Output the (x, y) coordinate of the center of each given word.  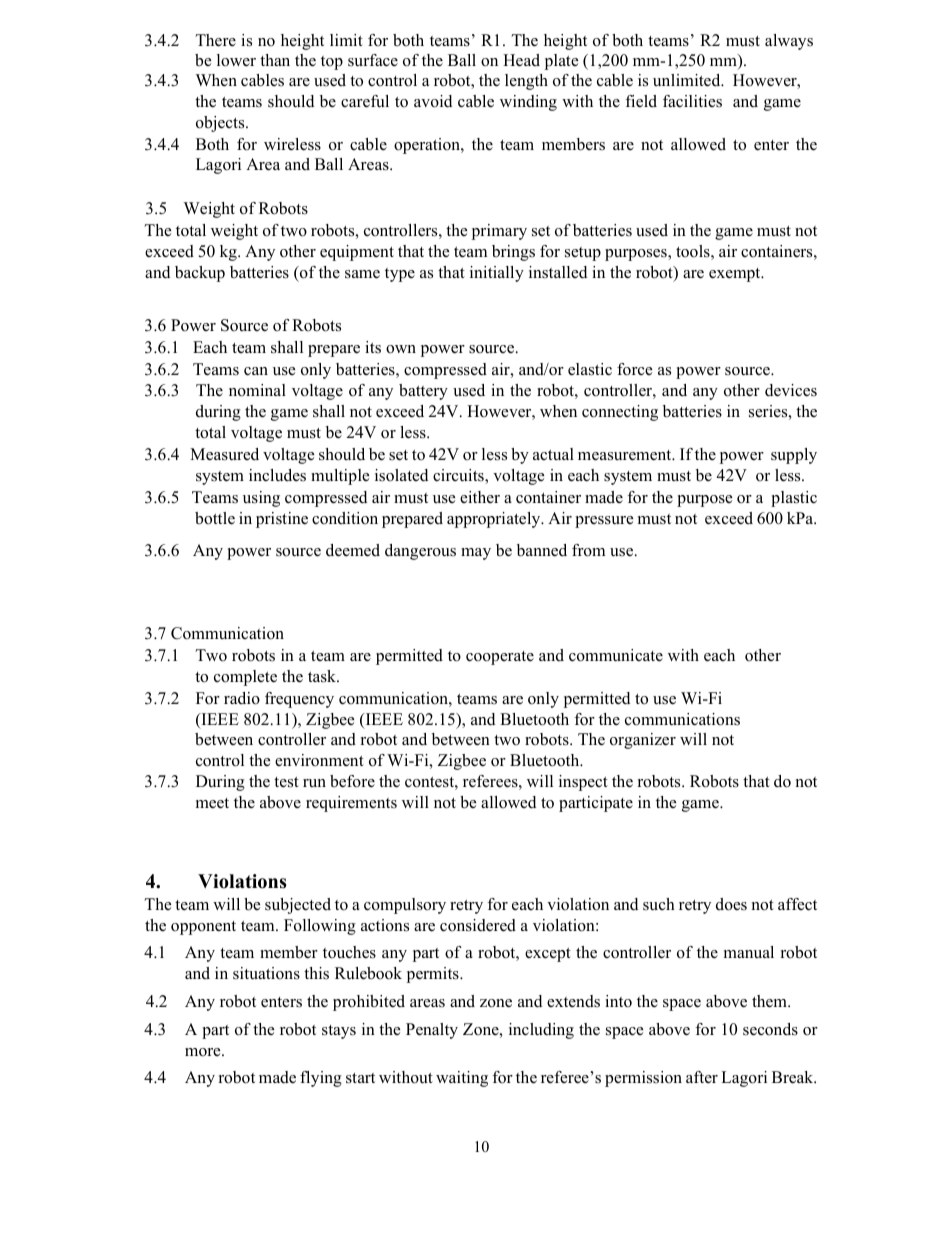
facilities (692, 101)
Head (521, 60)
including (541, 1031)
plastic (794, 499)
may (476, 554)
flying (321, 1079)
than (275, 60)
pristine (282, 520)
